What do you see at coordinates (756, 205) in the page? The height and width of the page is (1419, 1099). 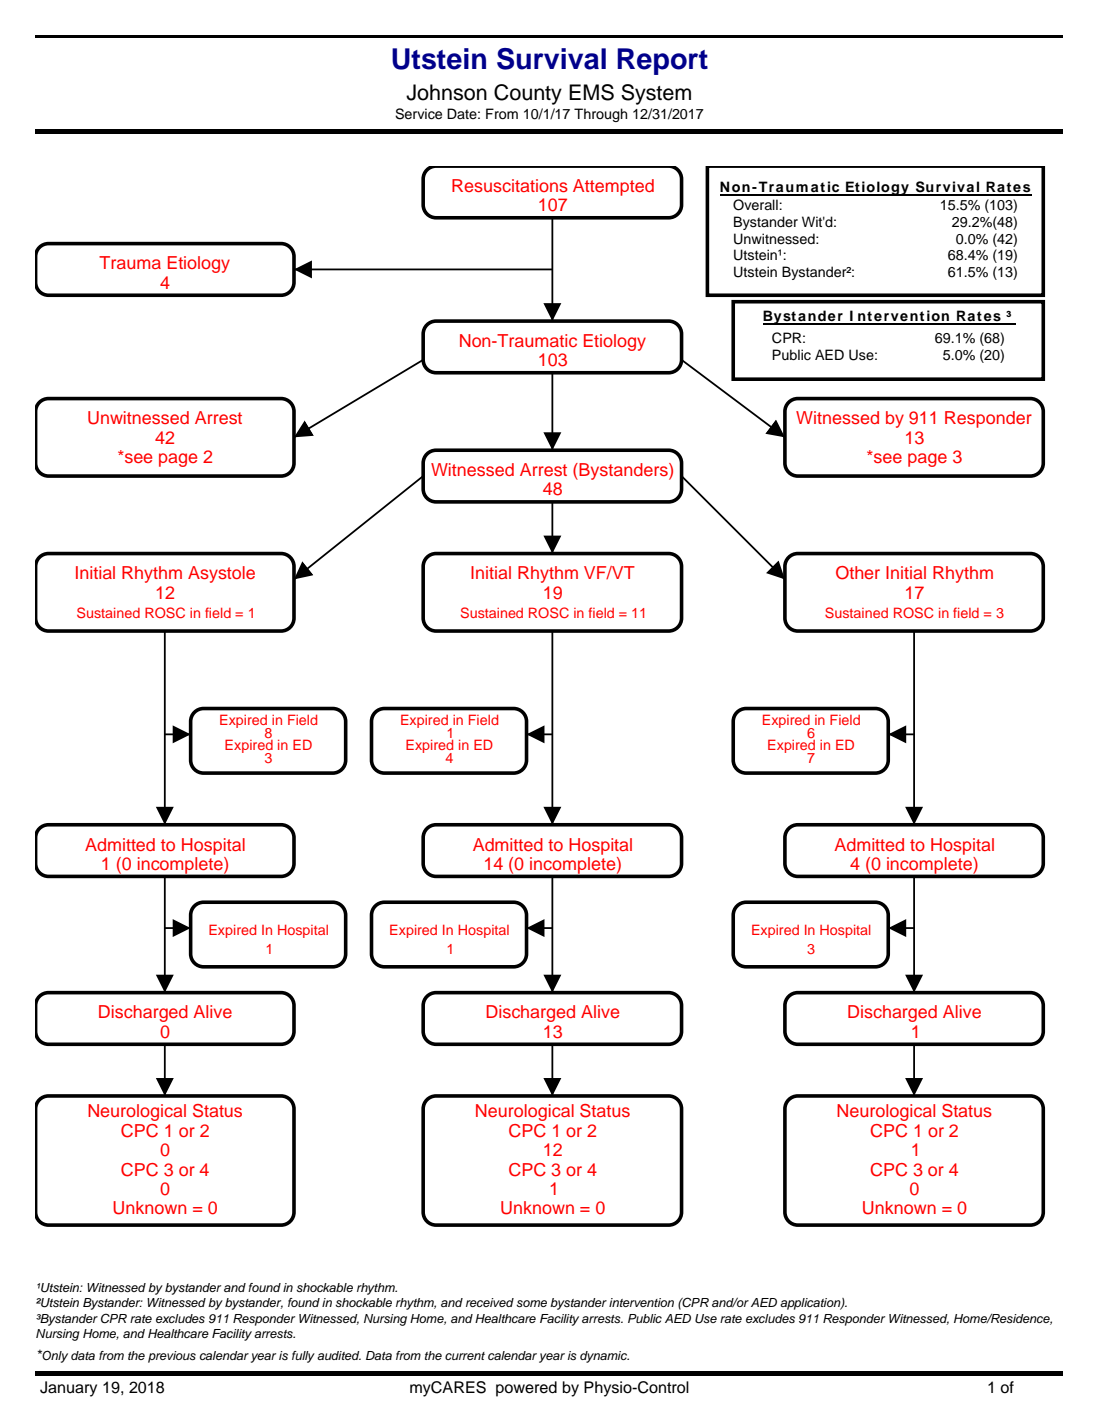 I see `Overall` at bounding box center [756, 205].
